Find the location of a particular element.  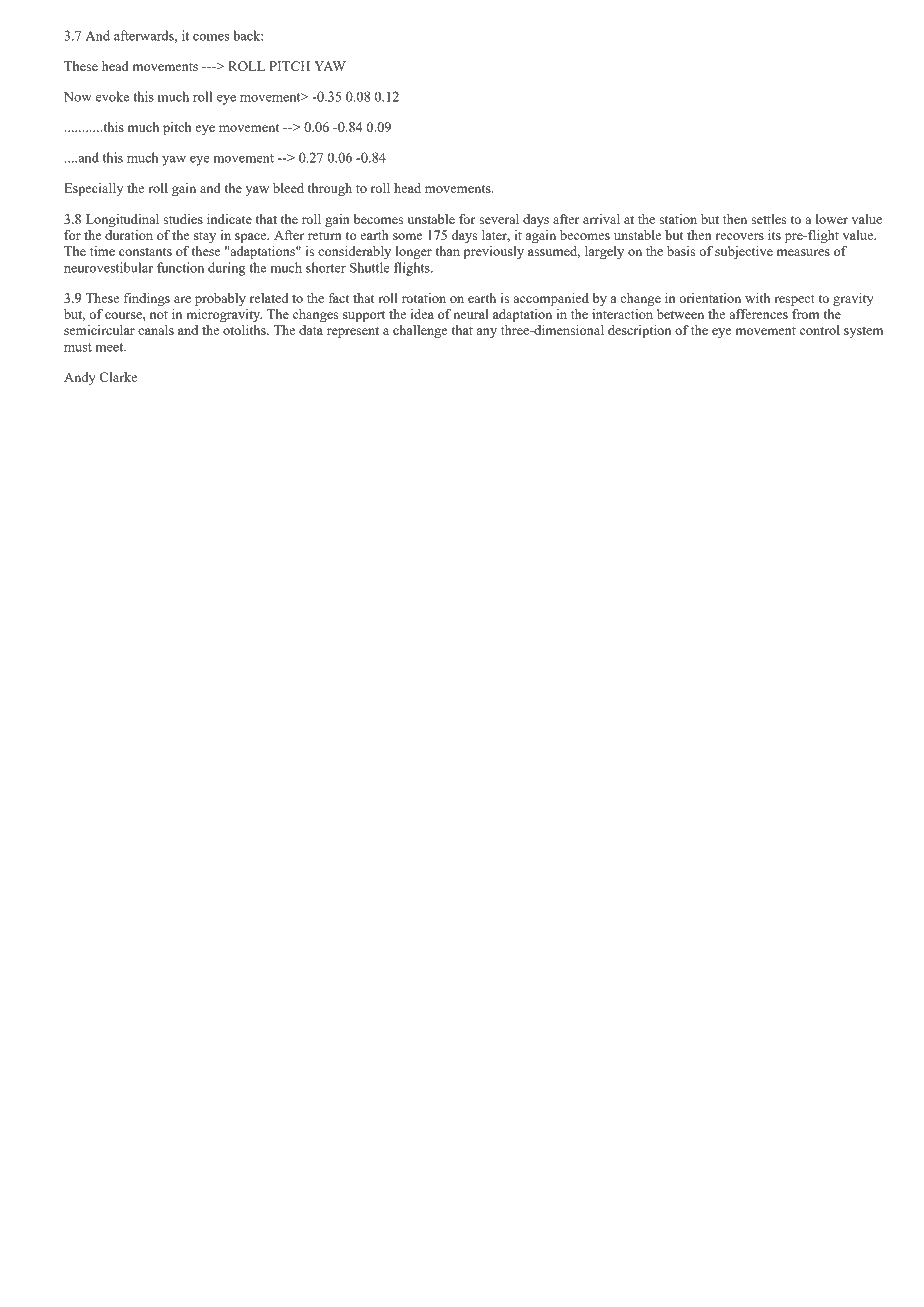

Especially is located at coordinates (93, 189).
